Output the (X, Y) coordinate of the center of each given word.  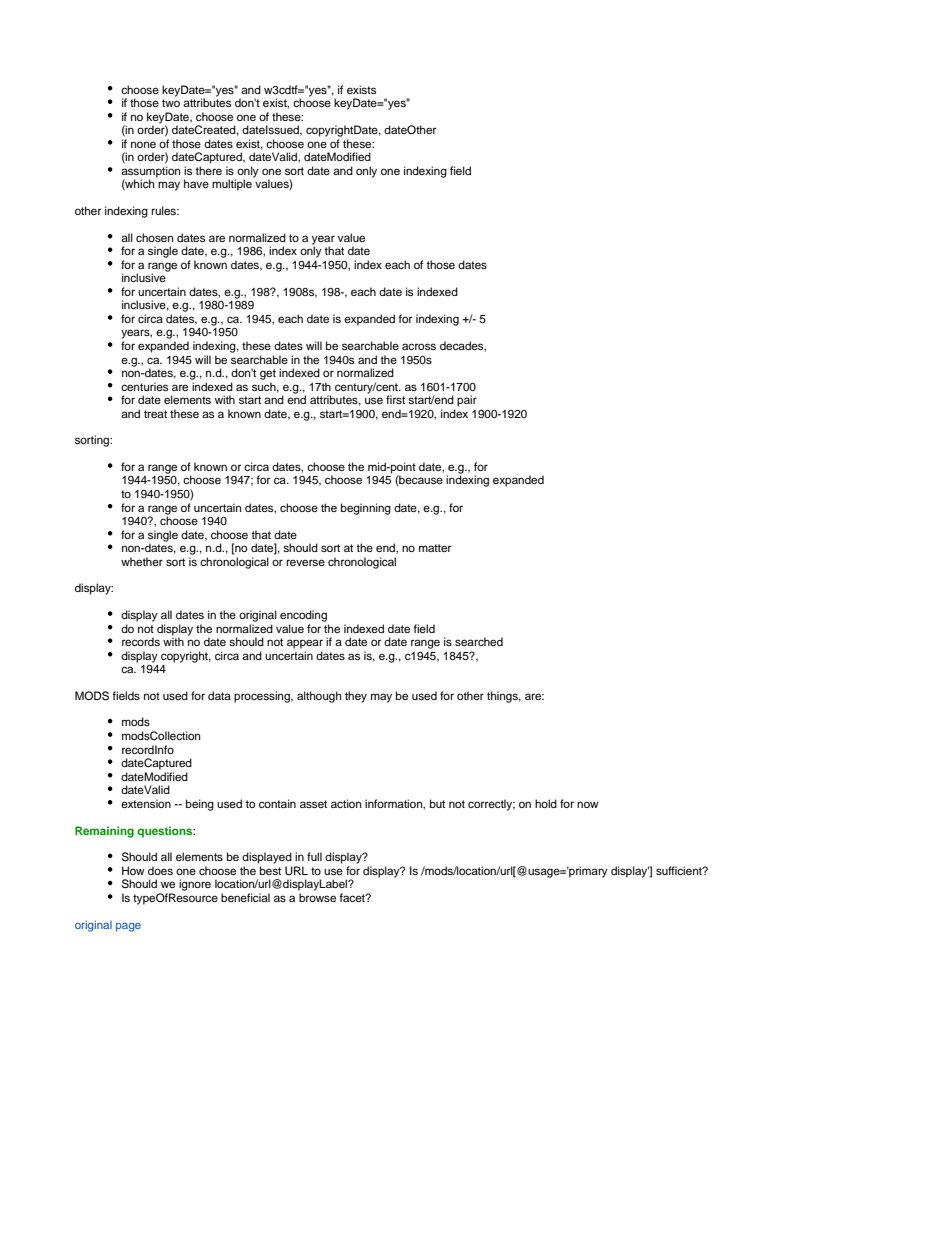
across (419, 346)
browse (317, 897)
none (143, 144)
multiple (232, 185)
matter (435, 548)
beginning (366, 509)
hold (546, 803)
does (160, 870)
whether (142, 561)
